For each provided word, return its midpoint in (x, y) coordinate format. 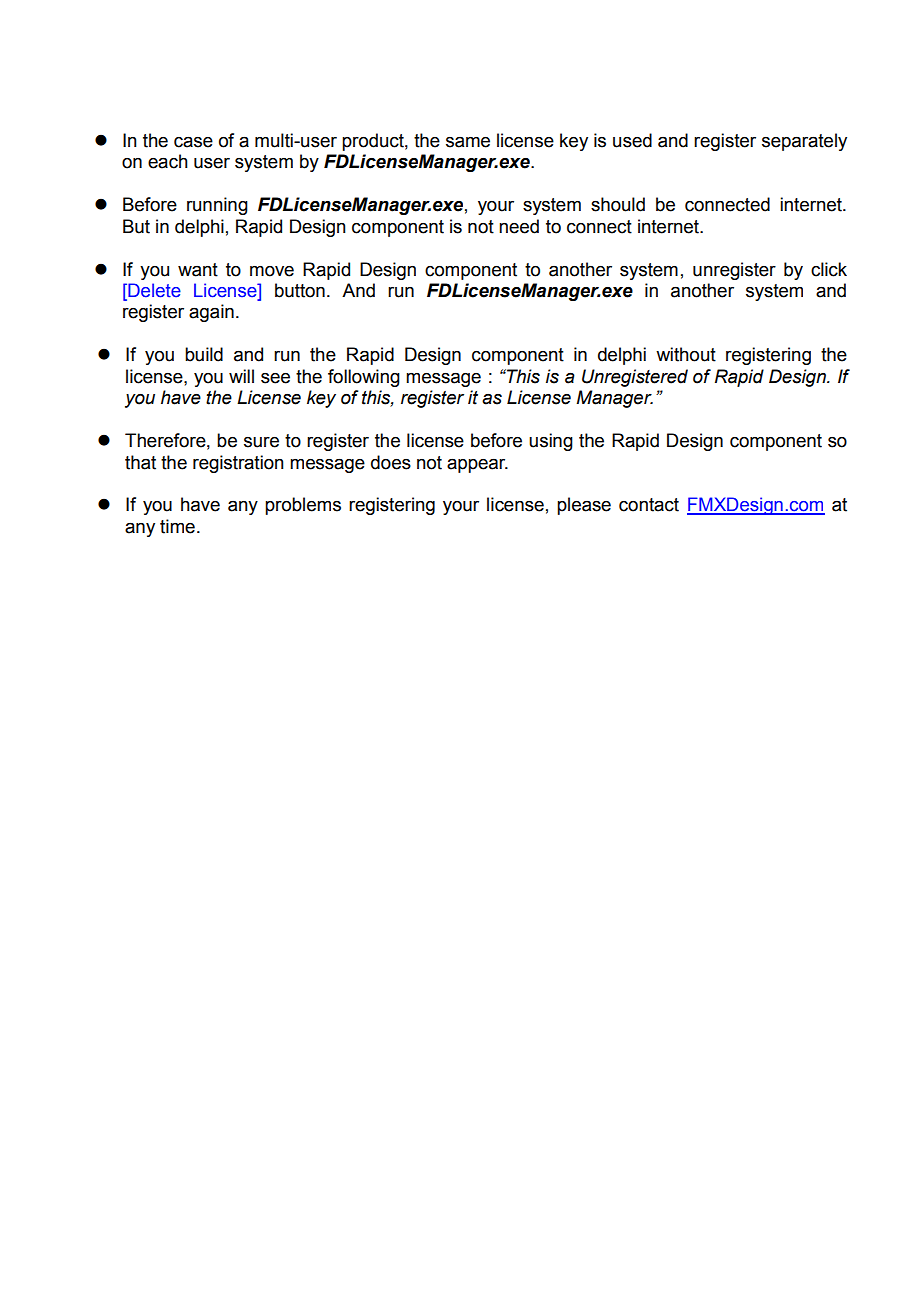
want (198, 270)
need (519, 226)
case (193, 142)
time (177, 526)
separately (804, 142)
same (468, 142)
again (211, 313)
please (584, 506)
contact (649, 505)
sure (261, 442)
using (551, 442)
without (686, 354)
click (829, 269)
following (364, 378)
